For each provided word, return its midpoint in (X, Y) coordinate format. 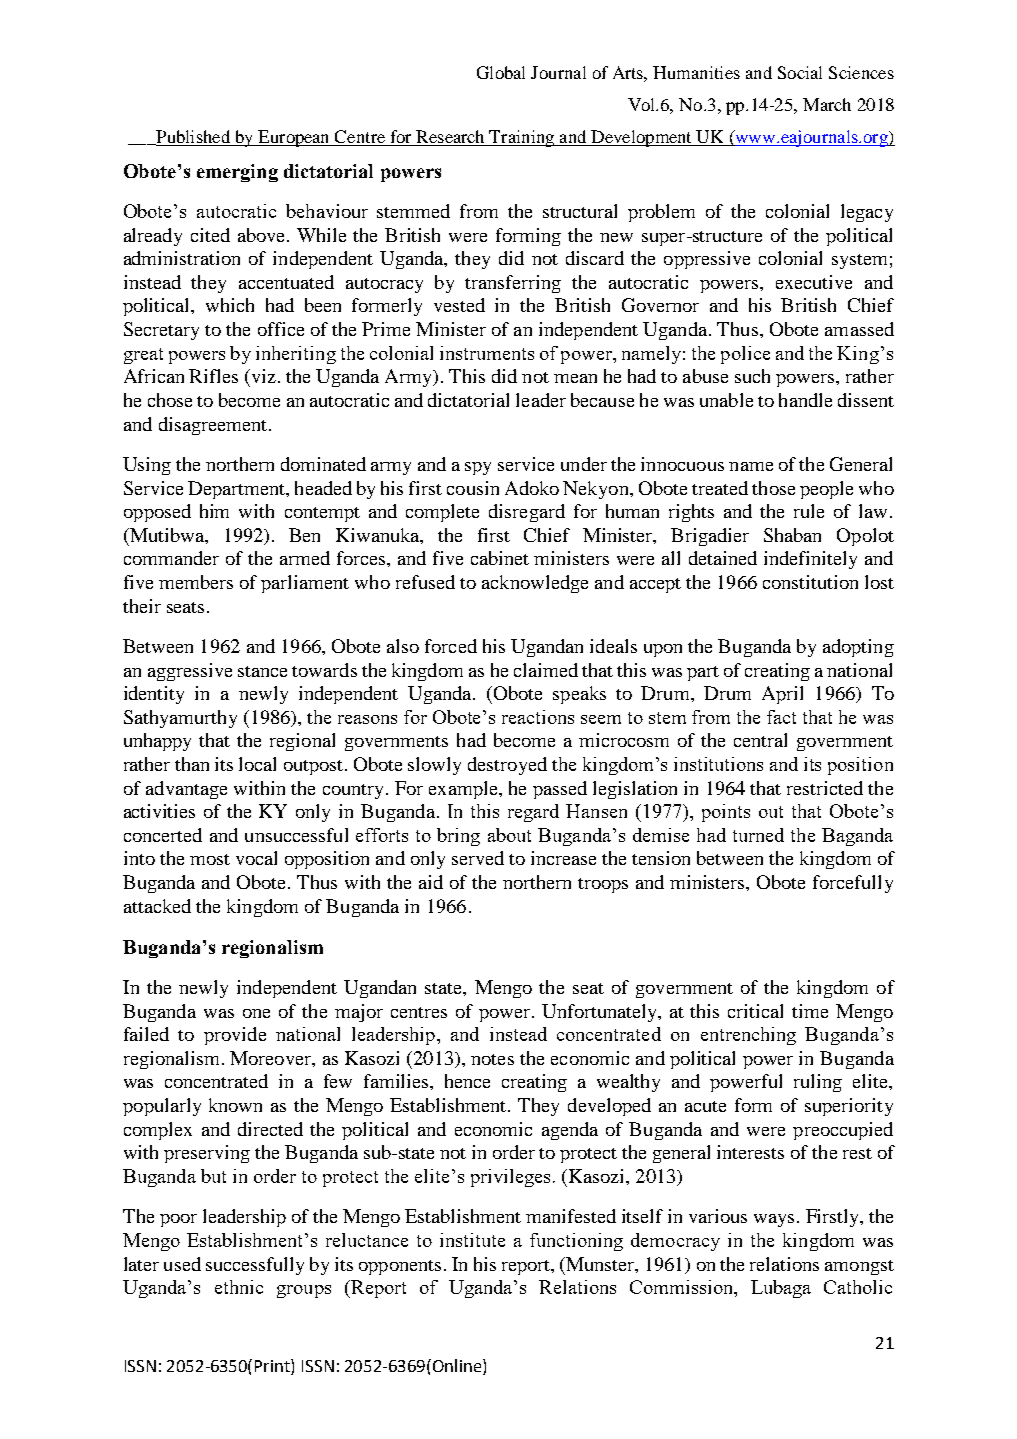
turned (758, 835)
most (210, 859)
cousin (473, 488)
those (773, 488)
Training (522, 138)
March (827, 104)
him (214, 511)
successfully (255, 1266)
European (294, 138)
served (478, 858)
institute (472, 1240)
